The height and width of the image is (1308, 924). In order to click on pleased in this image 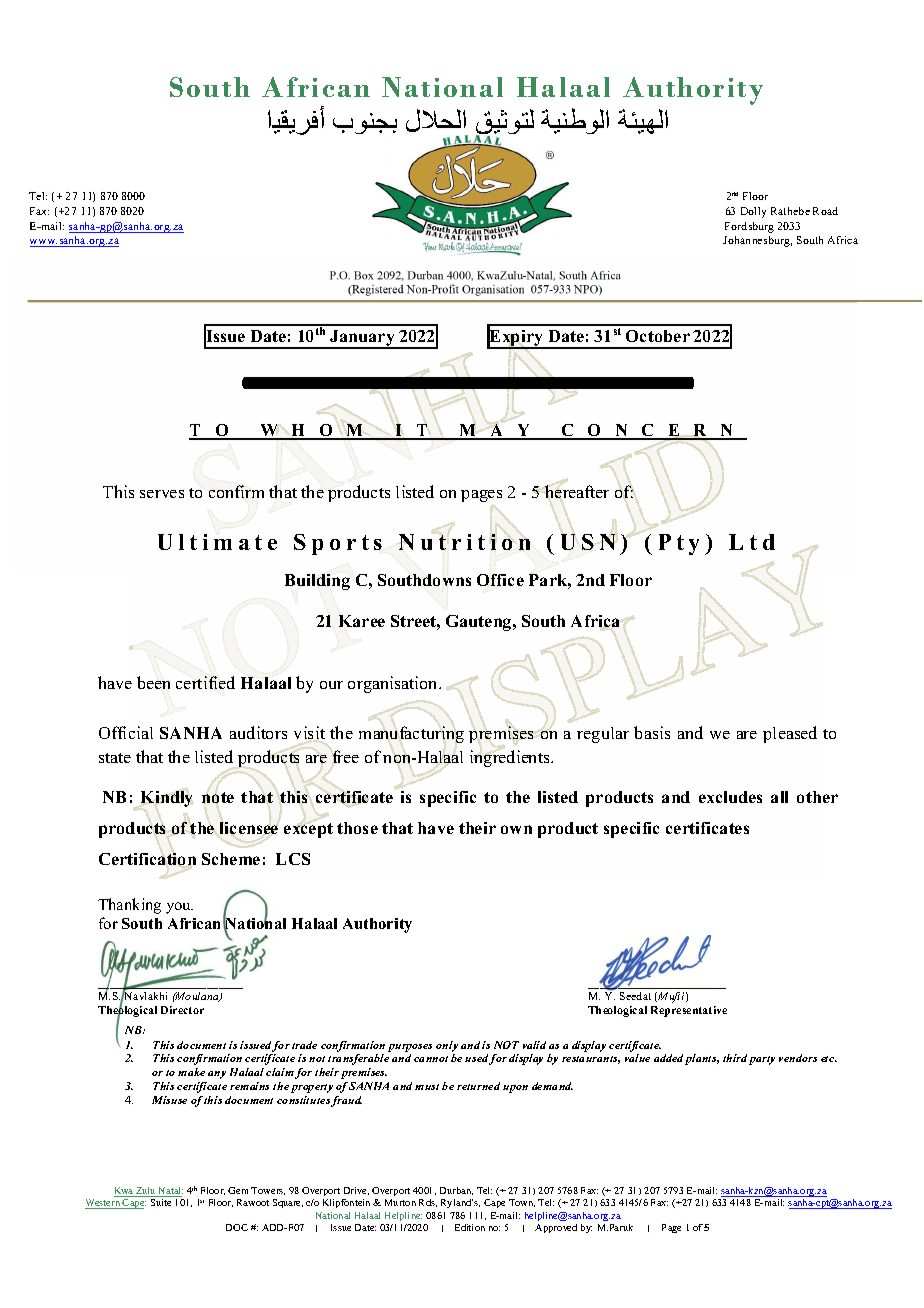, I will do `click(790, 734)`.
